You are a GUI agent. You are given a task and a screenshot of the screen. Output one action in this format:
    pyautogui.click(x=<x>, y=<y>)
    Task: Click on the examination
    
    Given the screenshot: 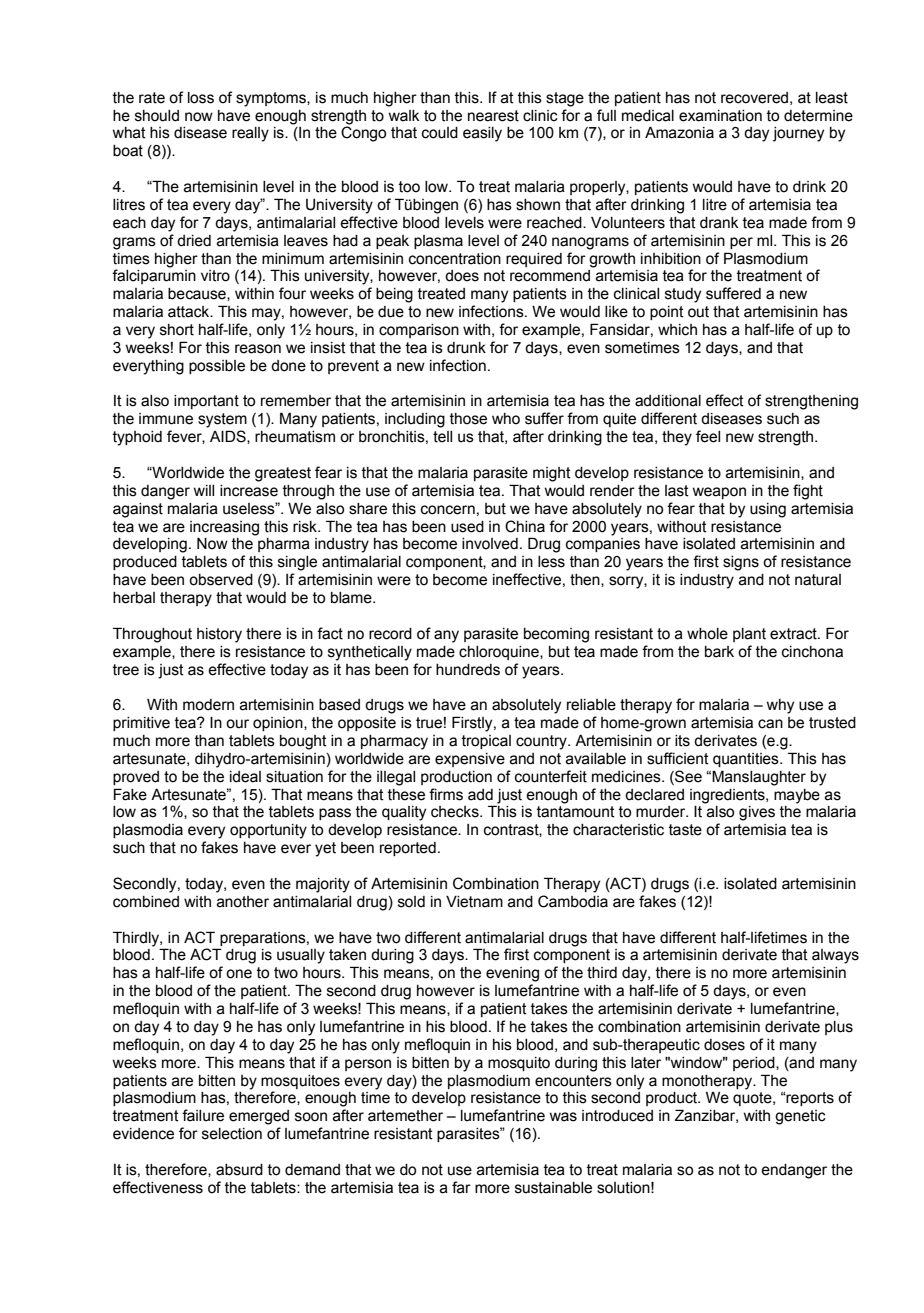 What is the action you would take?
    pyautogui.click(x=720, y=116)
